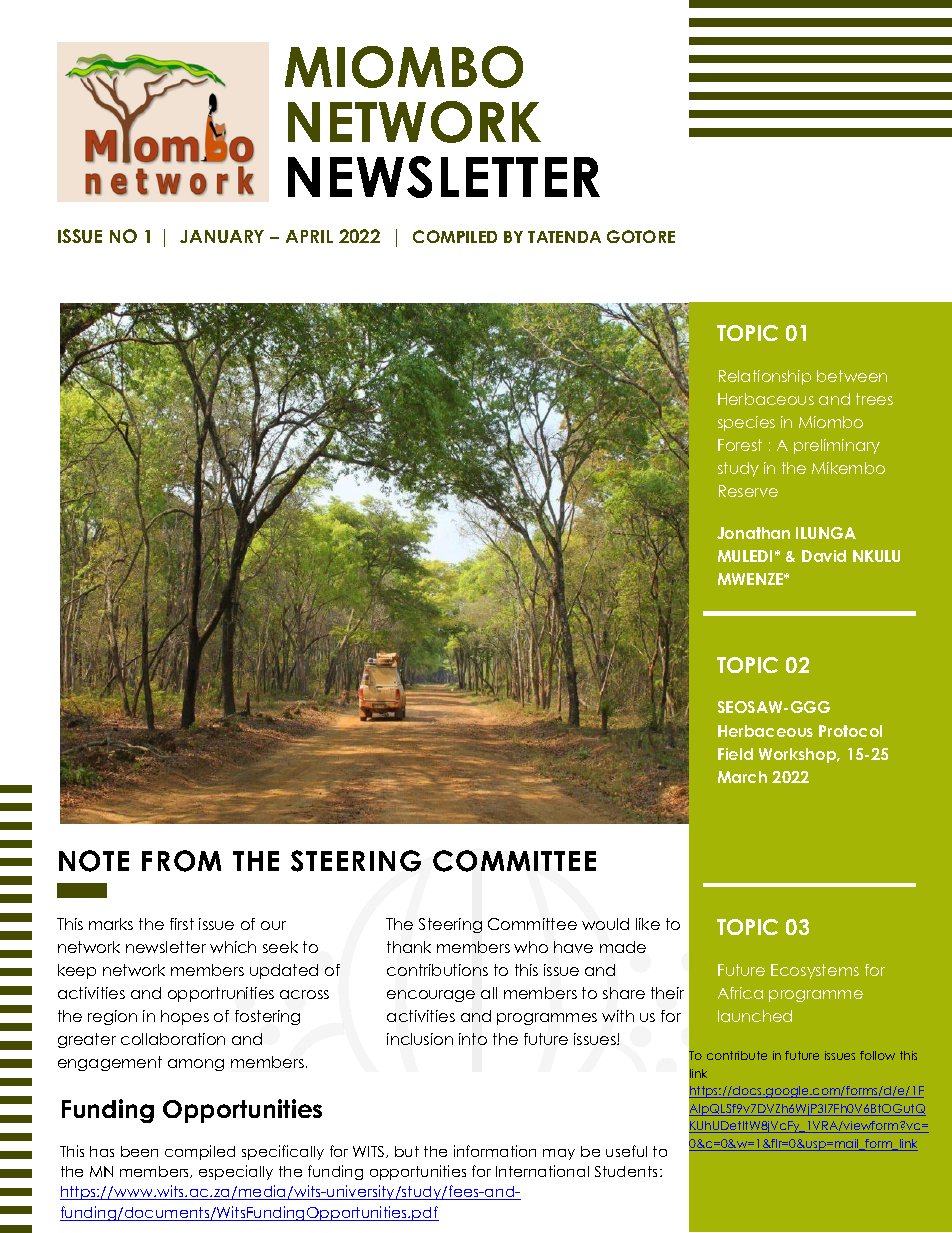 This document has width=952, height=1233. Describe the element at coordinates (542, 1171) in the document. I see `International` at that location.
